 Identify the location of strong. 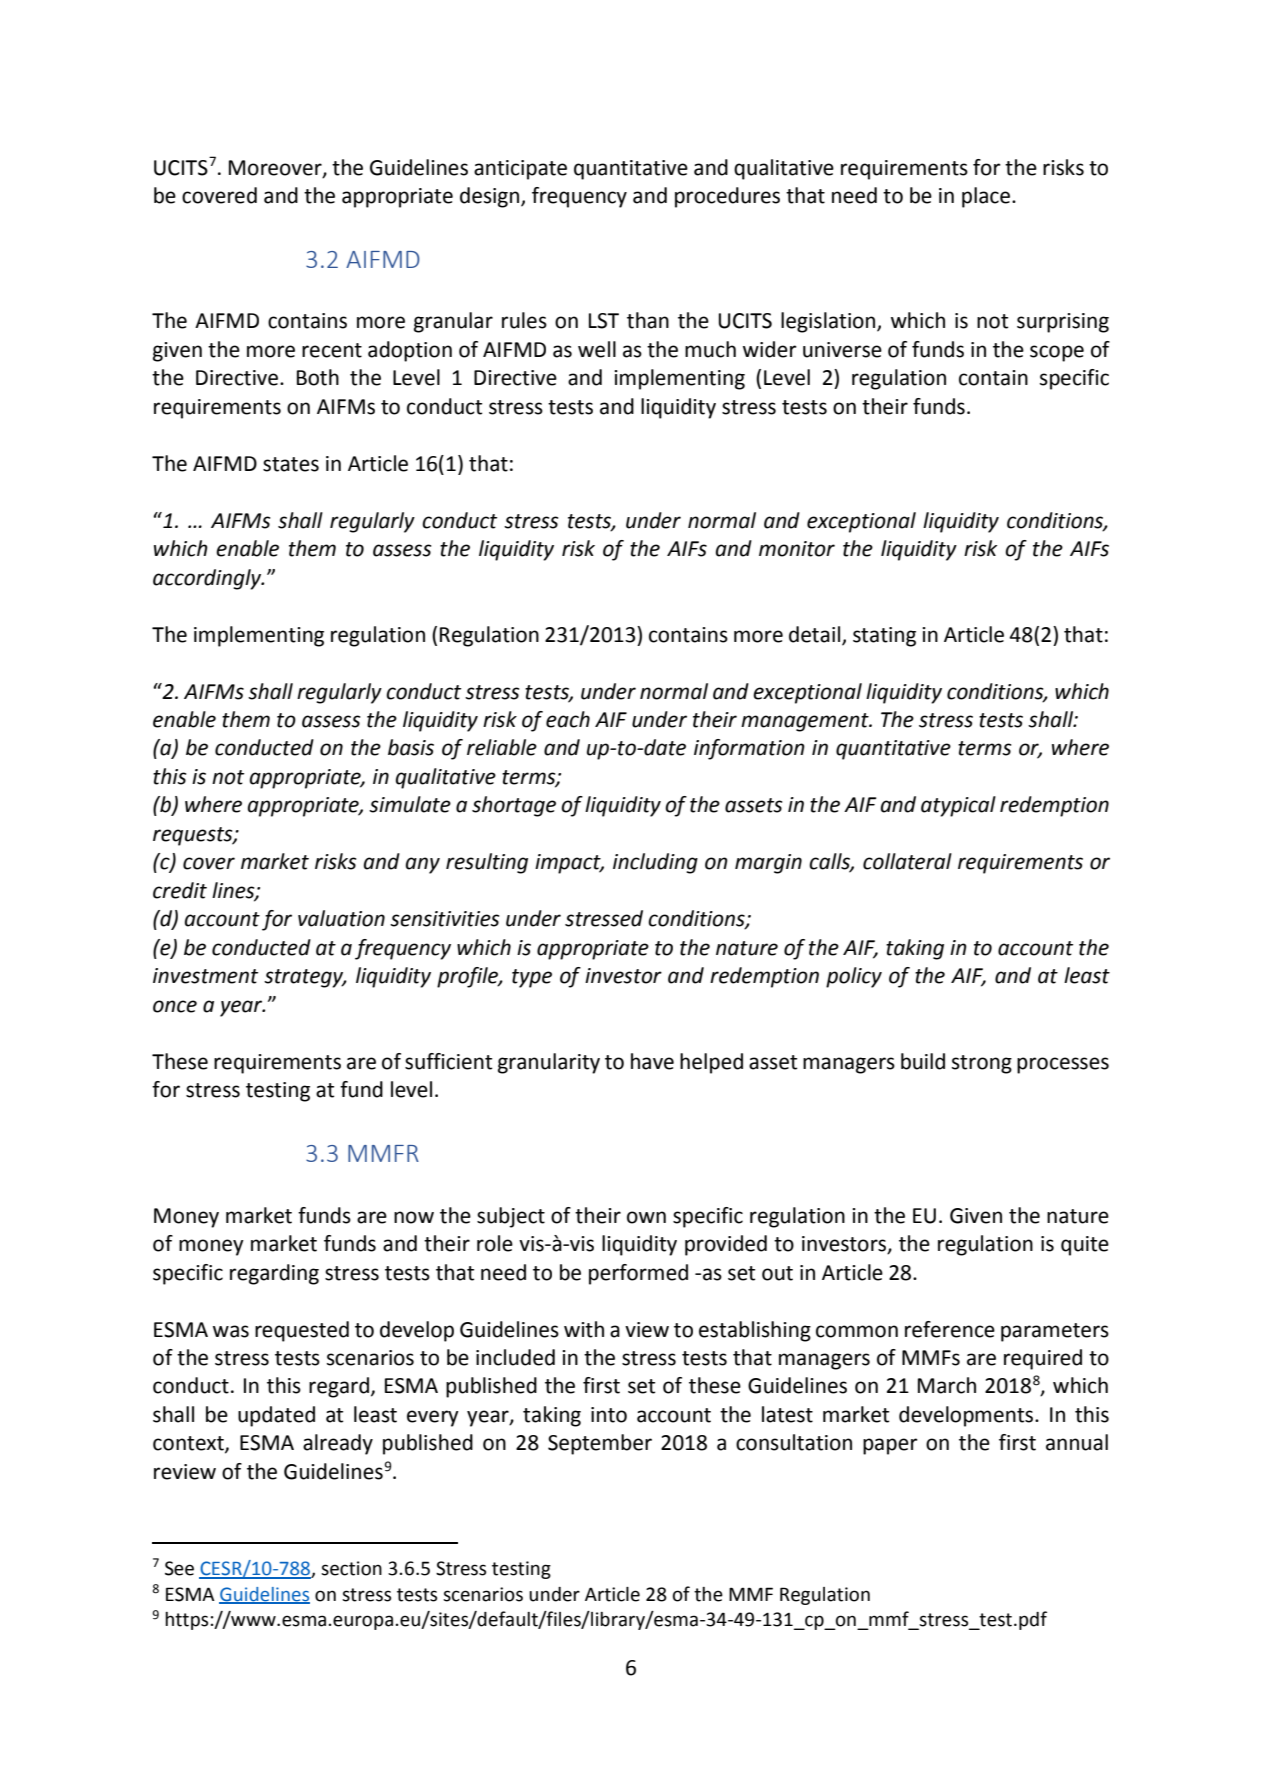
(982, 1064).
